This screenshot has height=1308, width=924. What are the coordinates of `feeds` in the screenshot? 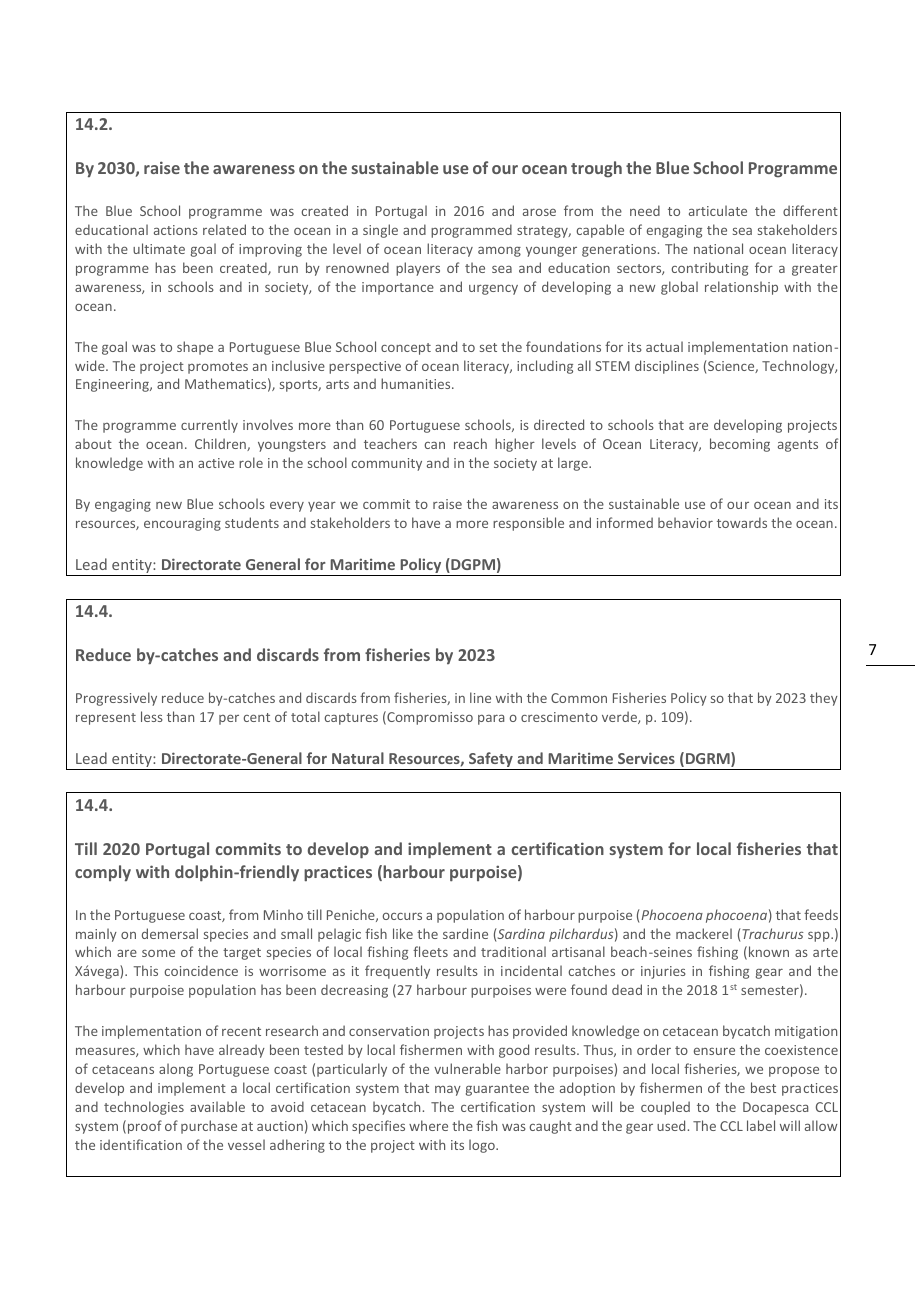 It's located at (821, 914).
